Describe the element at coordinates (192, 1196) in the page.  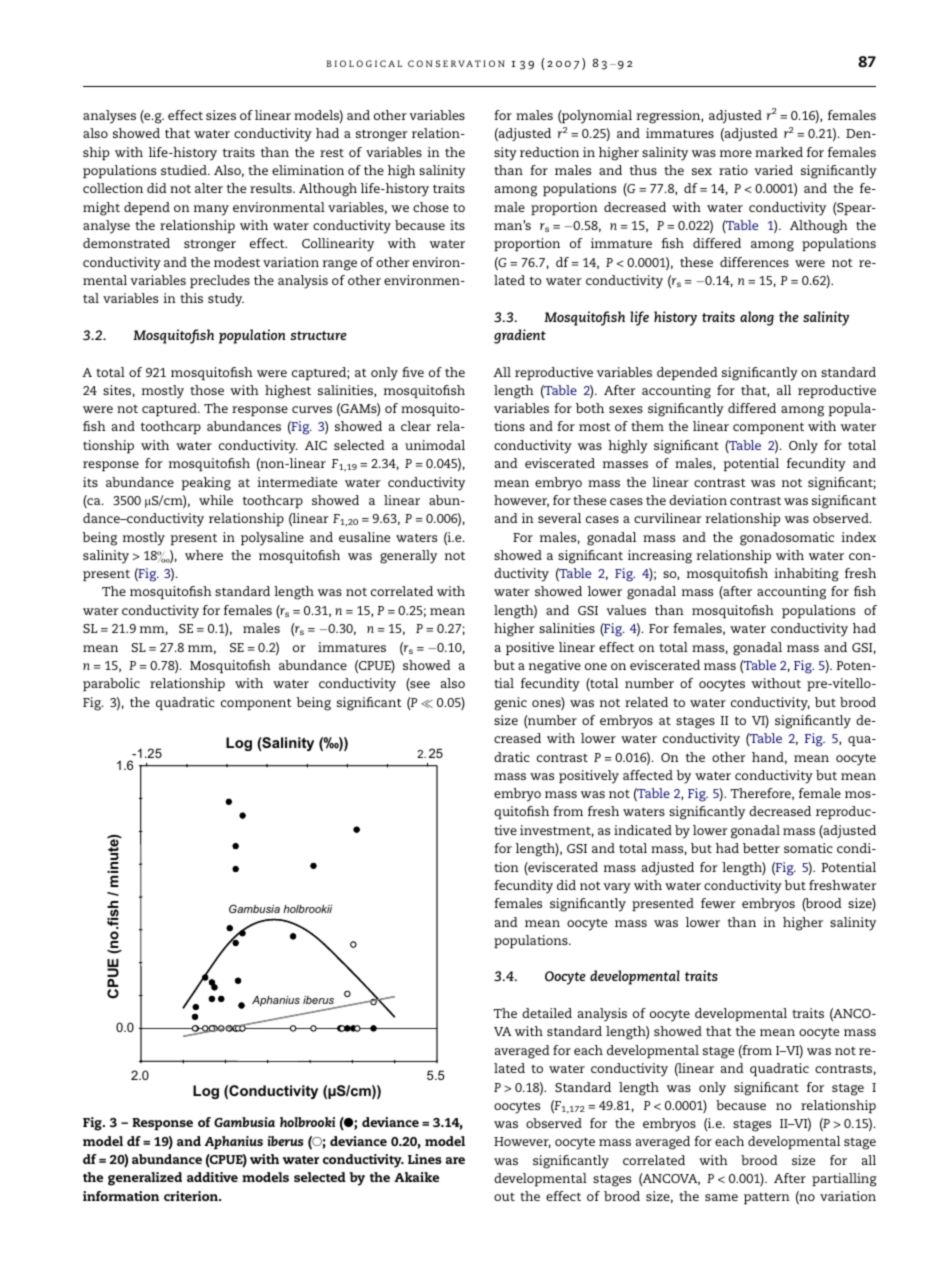
I see `criterion` at that location.
